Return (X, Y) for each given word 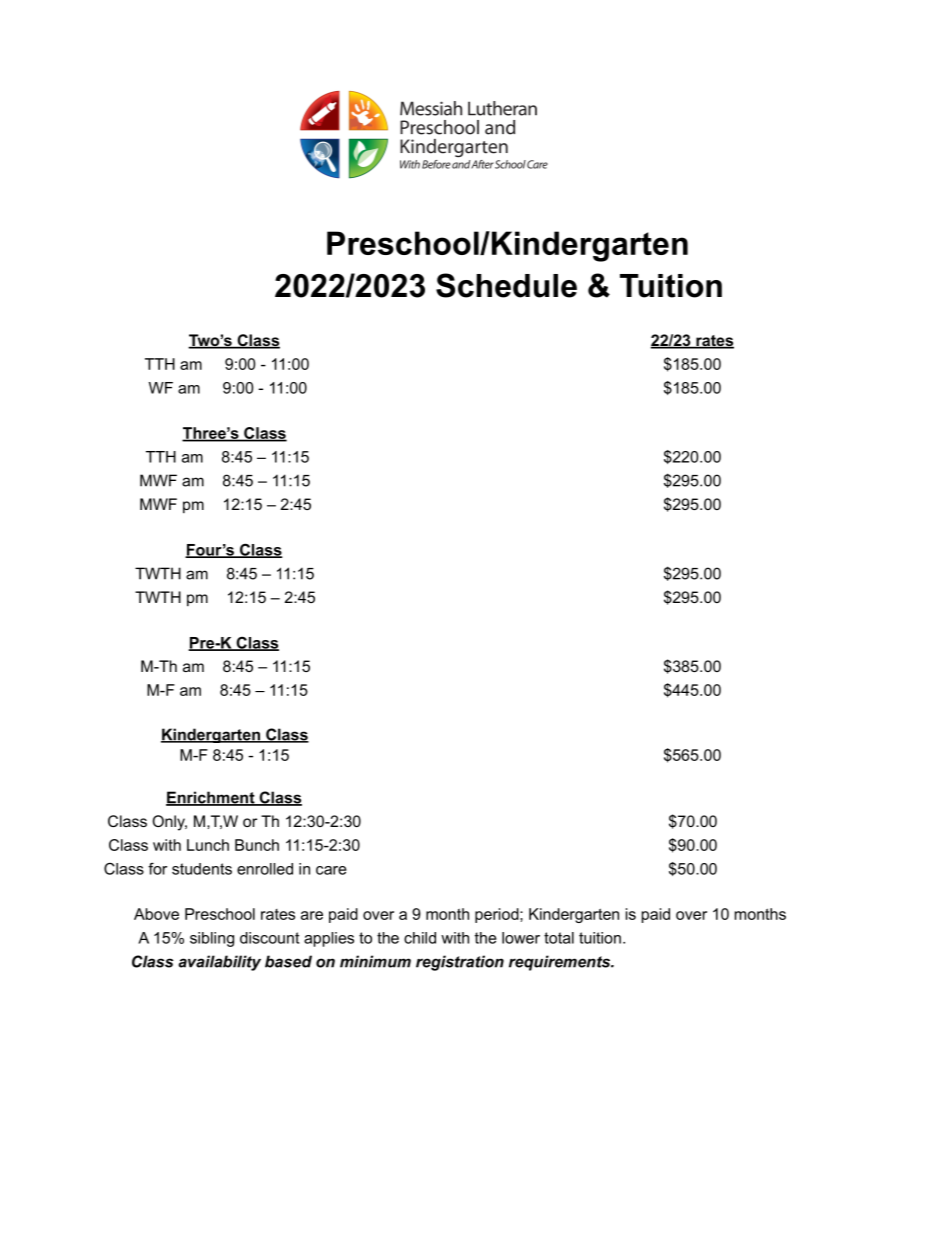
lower (521, 938)
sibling (212, 939)
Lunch (208, 845)
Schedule (506, 285)
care (331, 870)
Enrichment (211, 798)
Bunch (257, 845)
